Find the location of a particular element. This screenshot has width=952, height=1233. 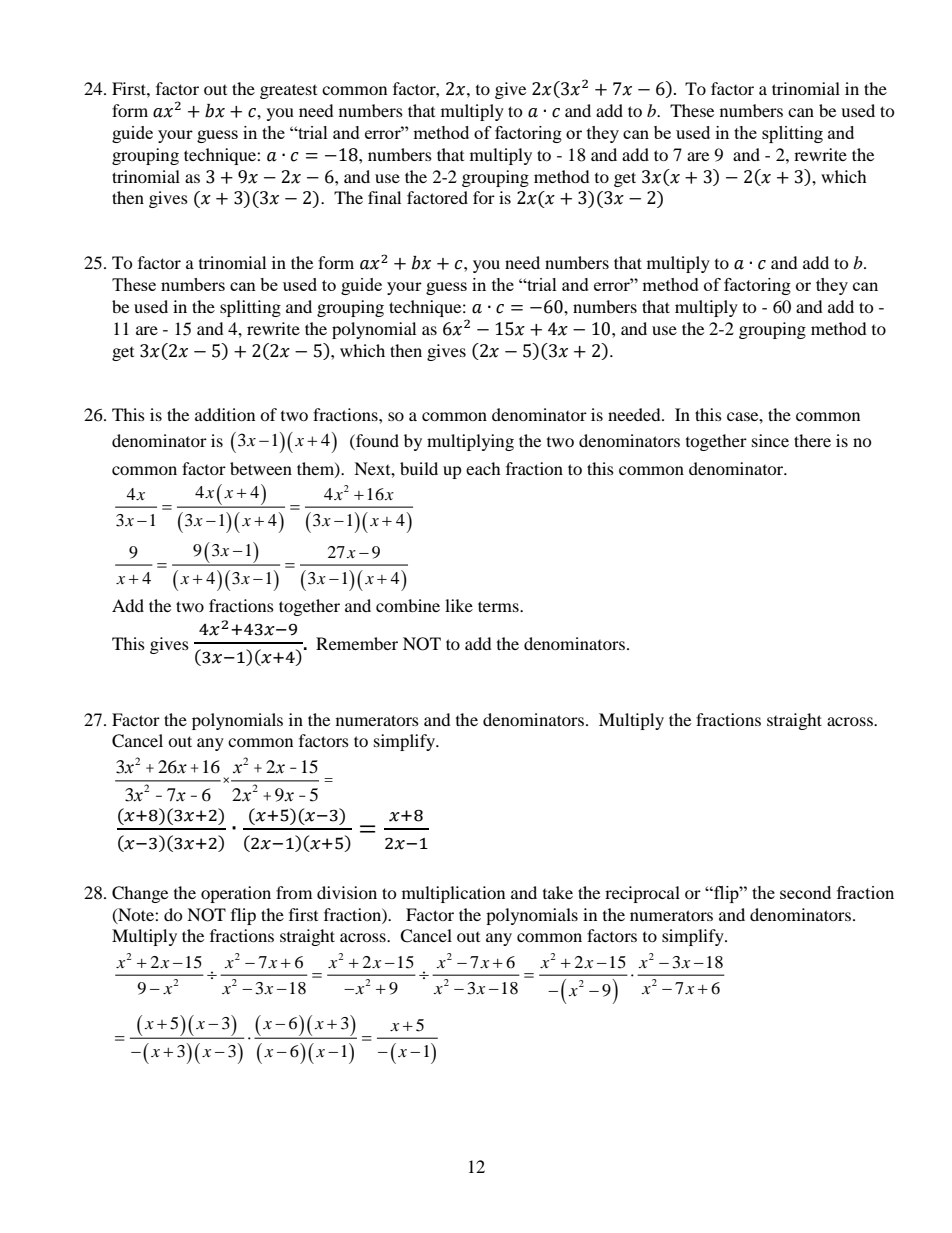

second is located at coordinates (805, 892).
